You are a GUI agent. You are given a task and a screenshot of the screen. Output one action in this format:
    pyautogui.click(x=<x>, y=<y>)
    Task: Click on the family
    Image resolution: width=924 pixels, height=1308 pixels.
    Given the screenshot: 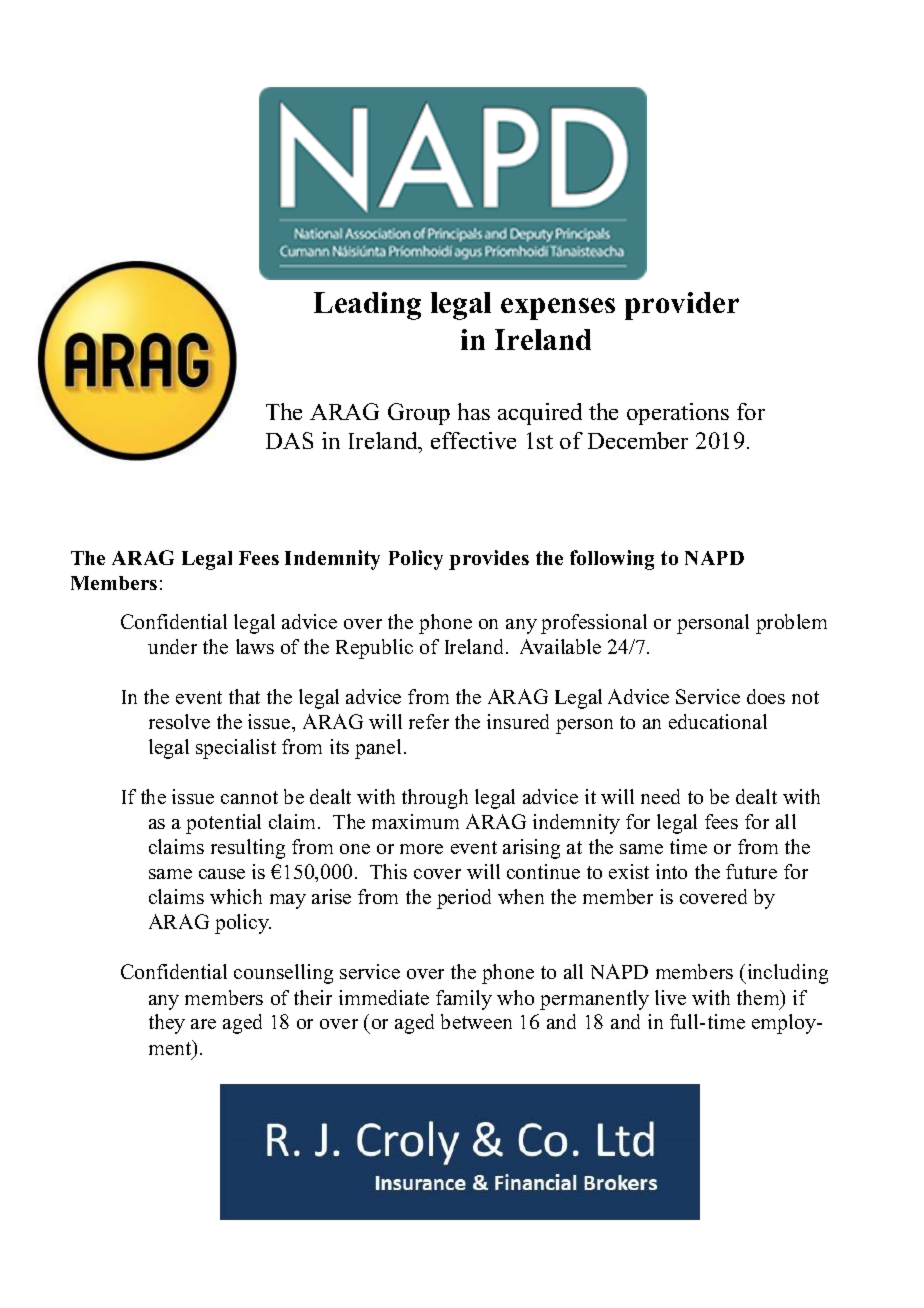 What is the action you would take?
    pyautogui.click(x=464, y=1000)
